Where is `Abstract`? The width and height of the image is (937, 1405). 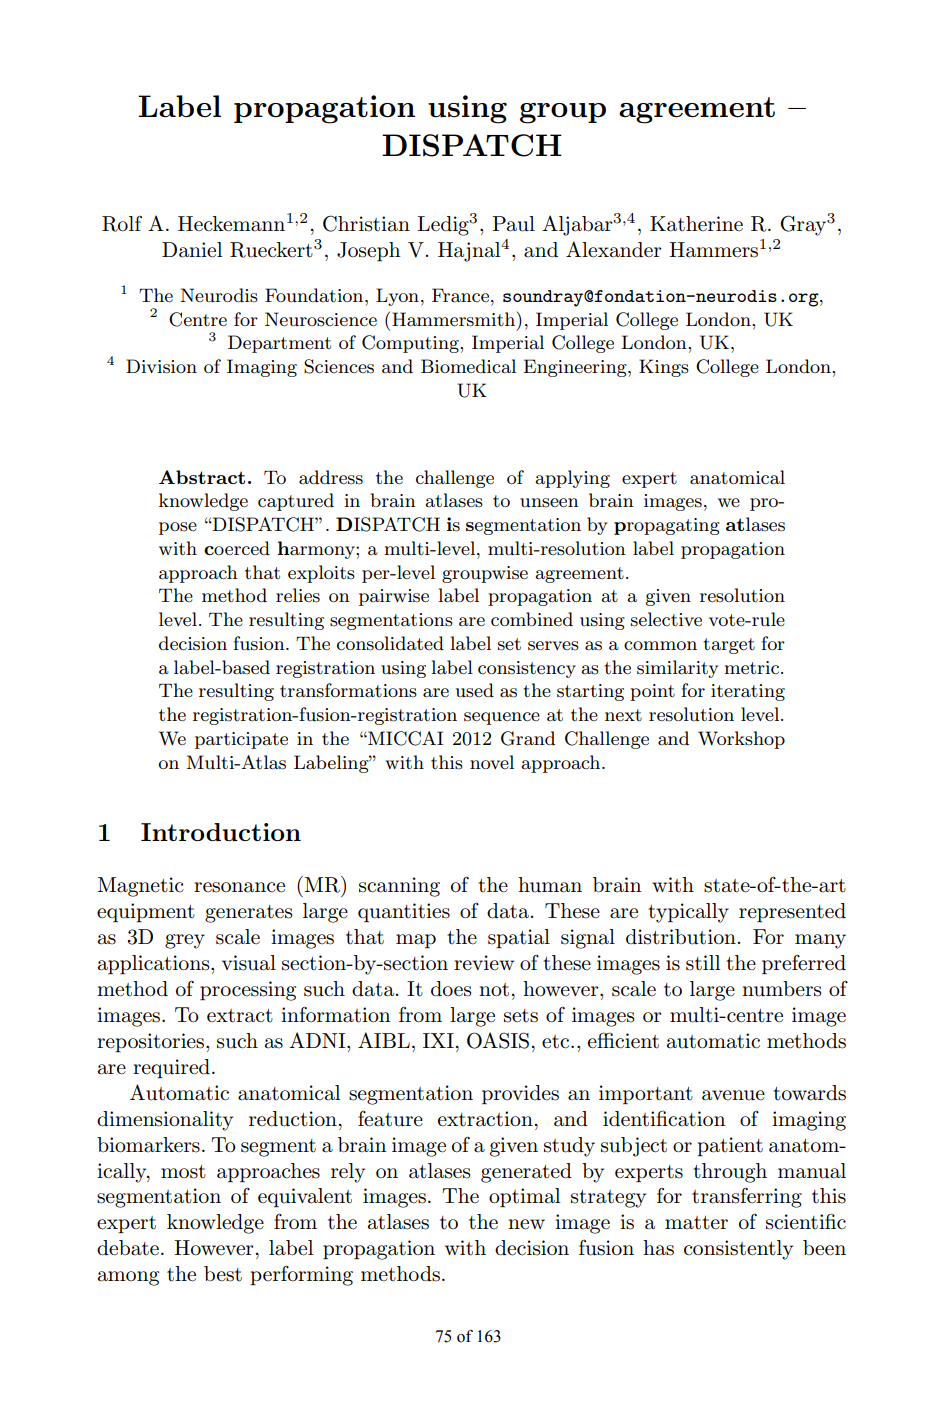
Abstract is located at coordinates (202, 477).
